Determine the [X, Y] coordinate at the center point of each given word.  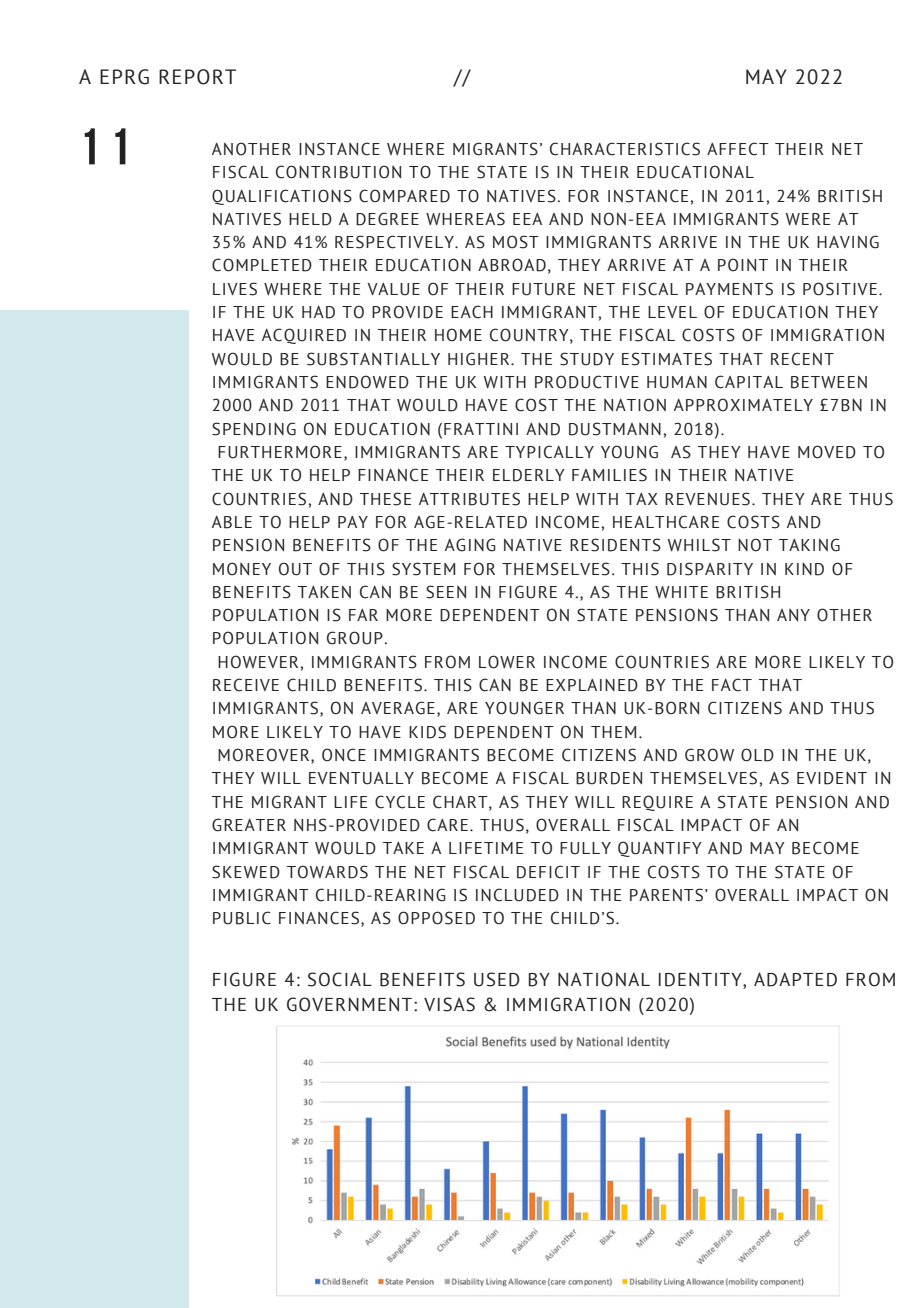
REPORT [197, 77]
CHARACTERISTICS [625, 149]
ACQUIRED [304, 336]
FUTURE [543, 289]
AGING [470, 545]
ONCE [344, 755]
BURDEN [609, 778]
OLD [757, 755]
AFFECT [738, 149]
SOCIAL [340, 979]
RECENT [802, 359]
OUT [295, 569]
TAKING [809, 545]
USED [497, 979]
